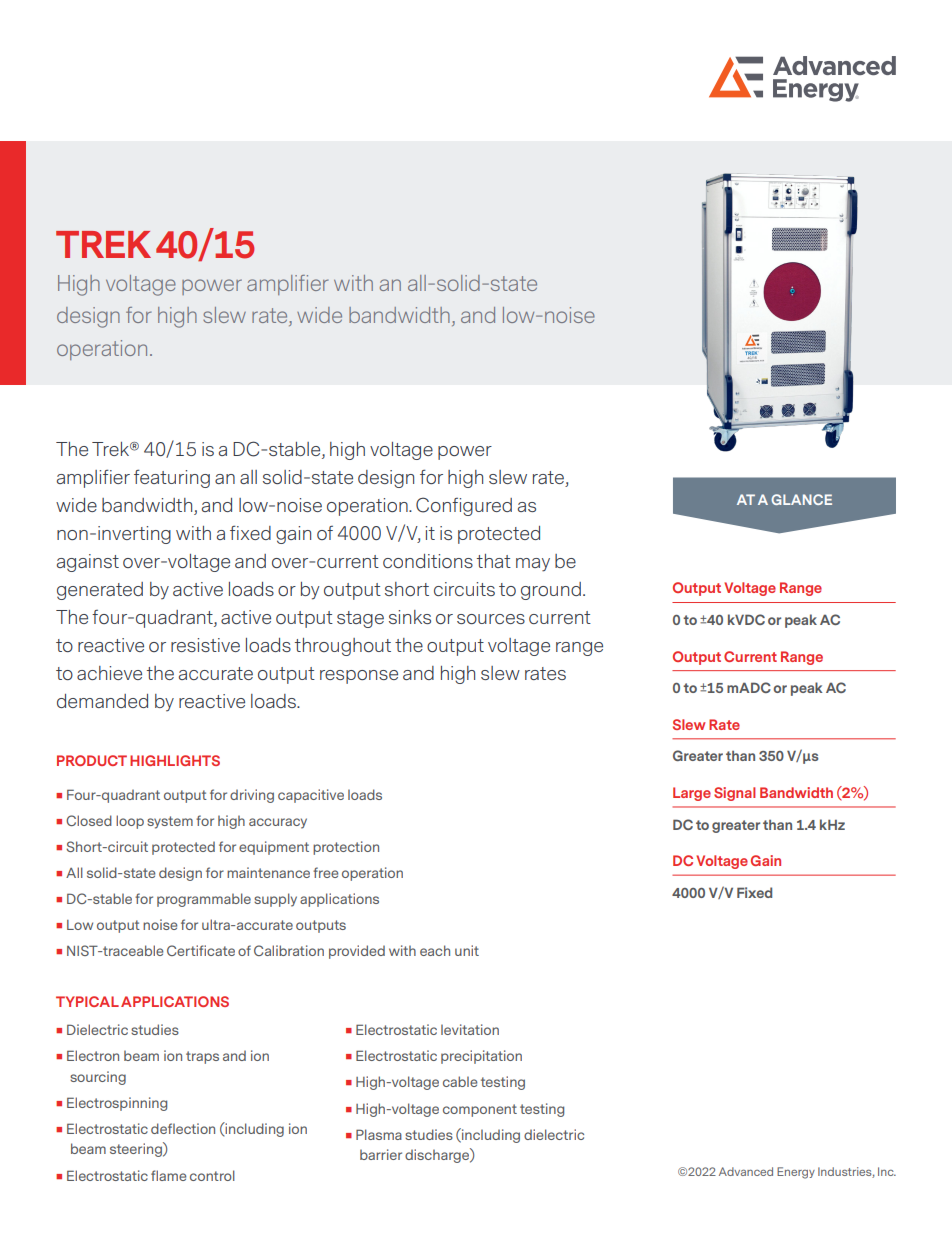  What do you see at coordinates (172, 478) in the screenshot?
I see `featuring` at bounding box center [172, 478].
